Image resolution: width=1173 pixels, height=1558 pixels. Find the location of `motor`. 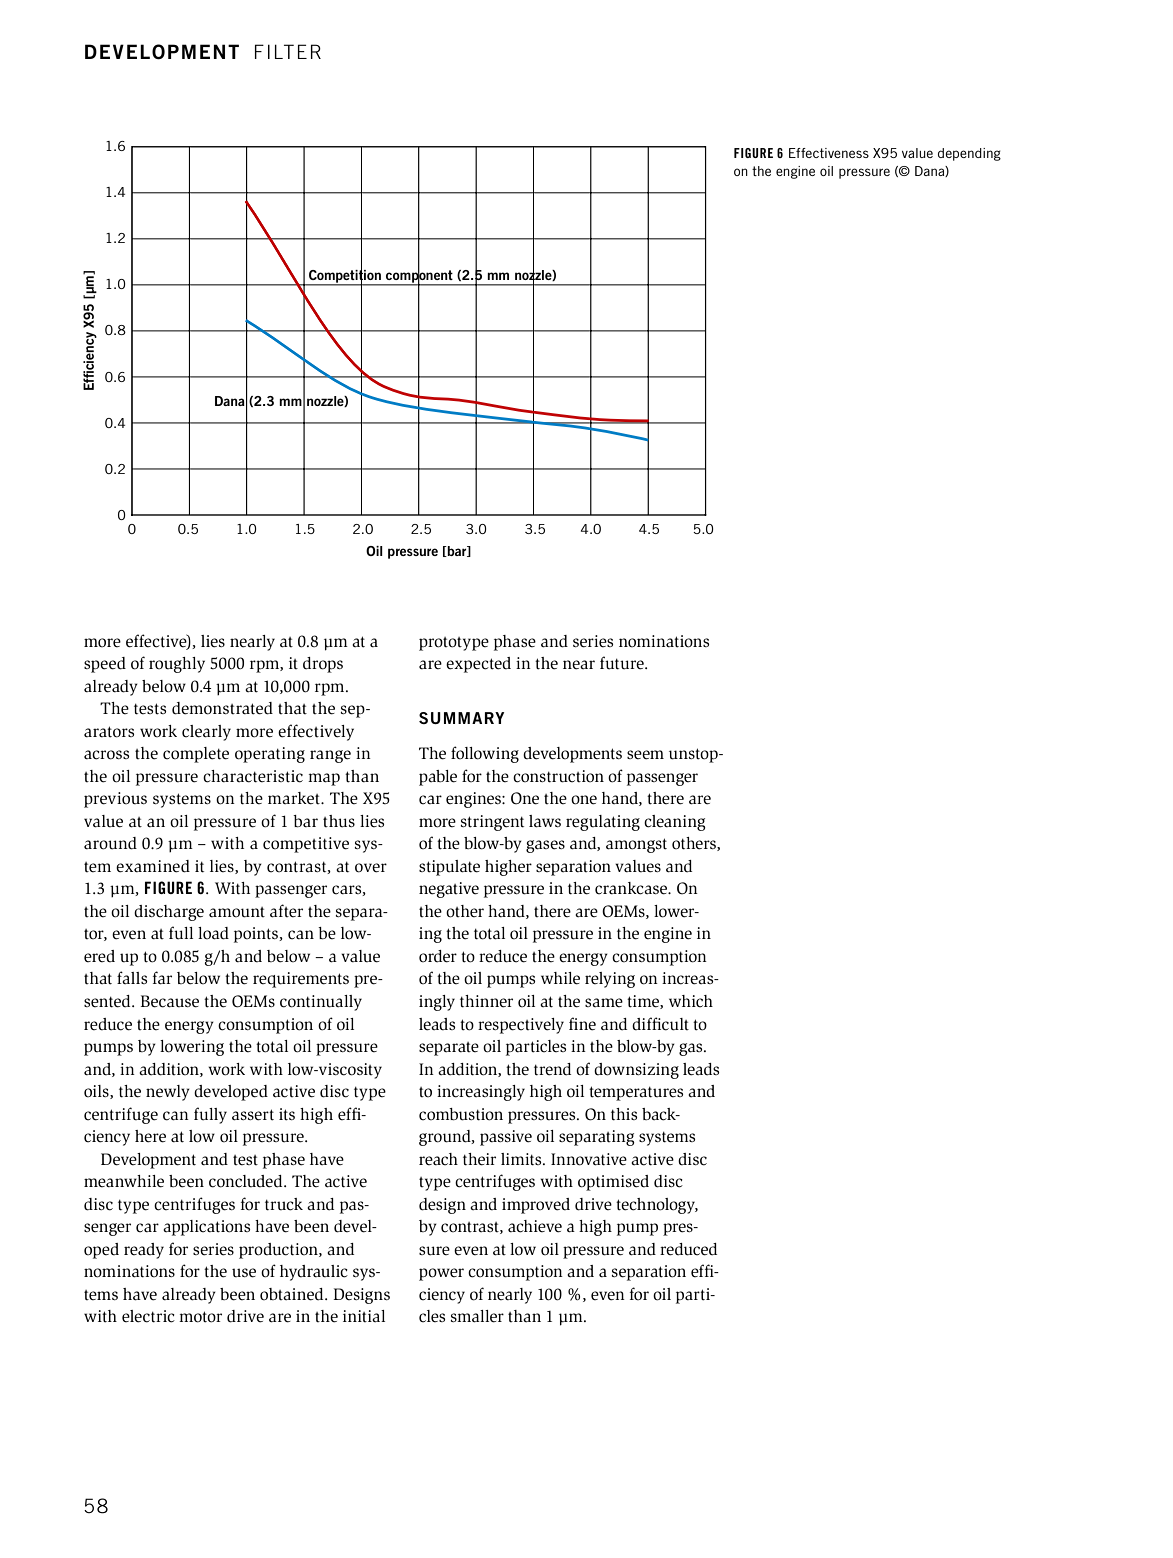

motor is located at coordinates (200, 1317).
